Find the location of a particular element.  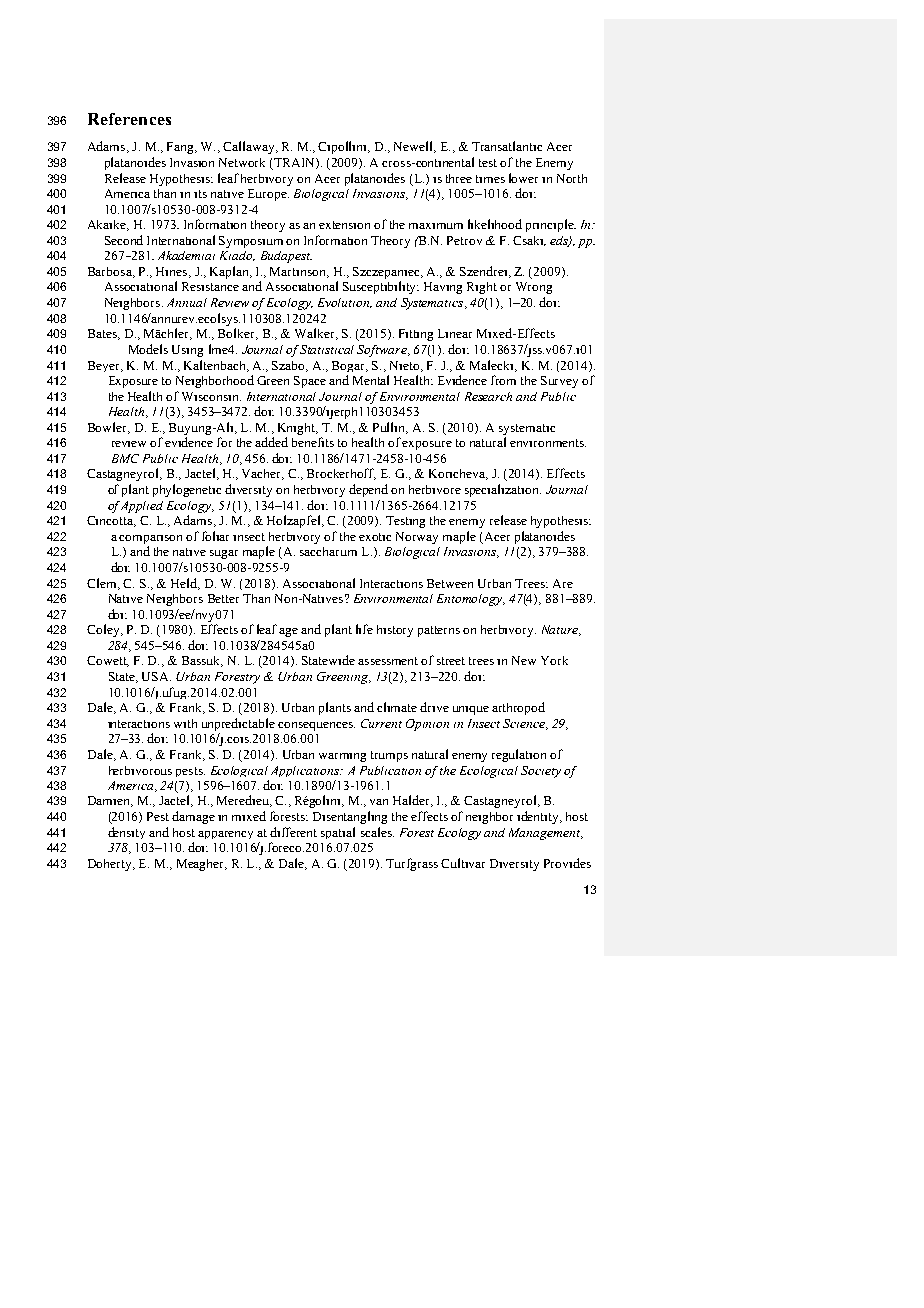

specialization is located at coordinates (503, 490).
